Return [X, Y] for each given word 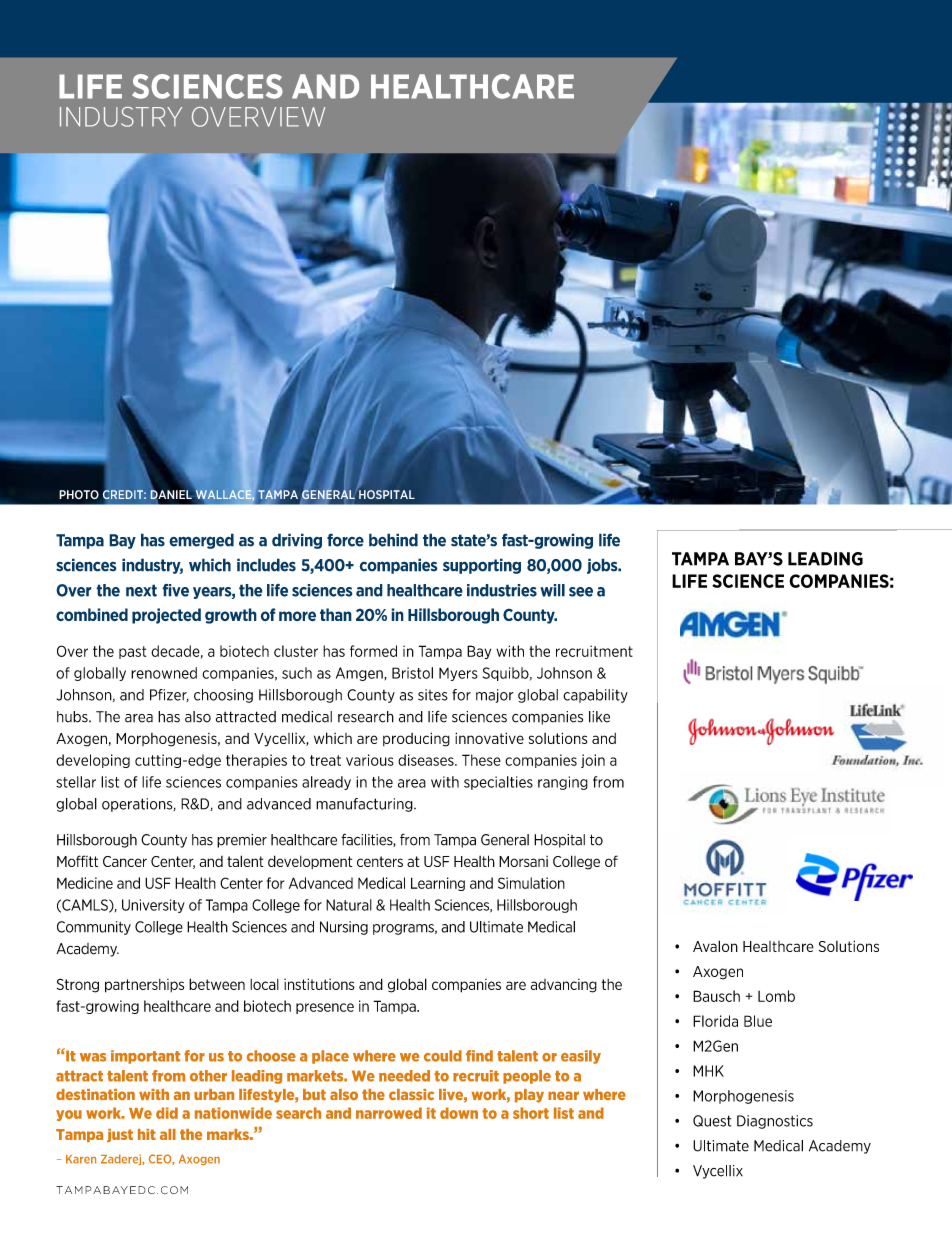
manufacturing [365, 805]
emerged [201, 541]
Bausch [716, 996]
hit [147, 1134]
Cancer [125, 861]
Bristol [412, 673]
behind [393, 540]
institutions [319, 984]
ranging [563, 783]
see [581, 592]
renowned [164, 673]
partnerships [144, 986]
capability [595, 696]
